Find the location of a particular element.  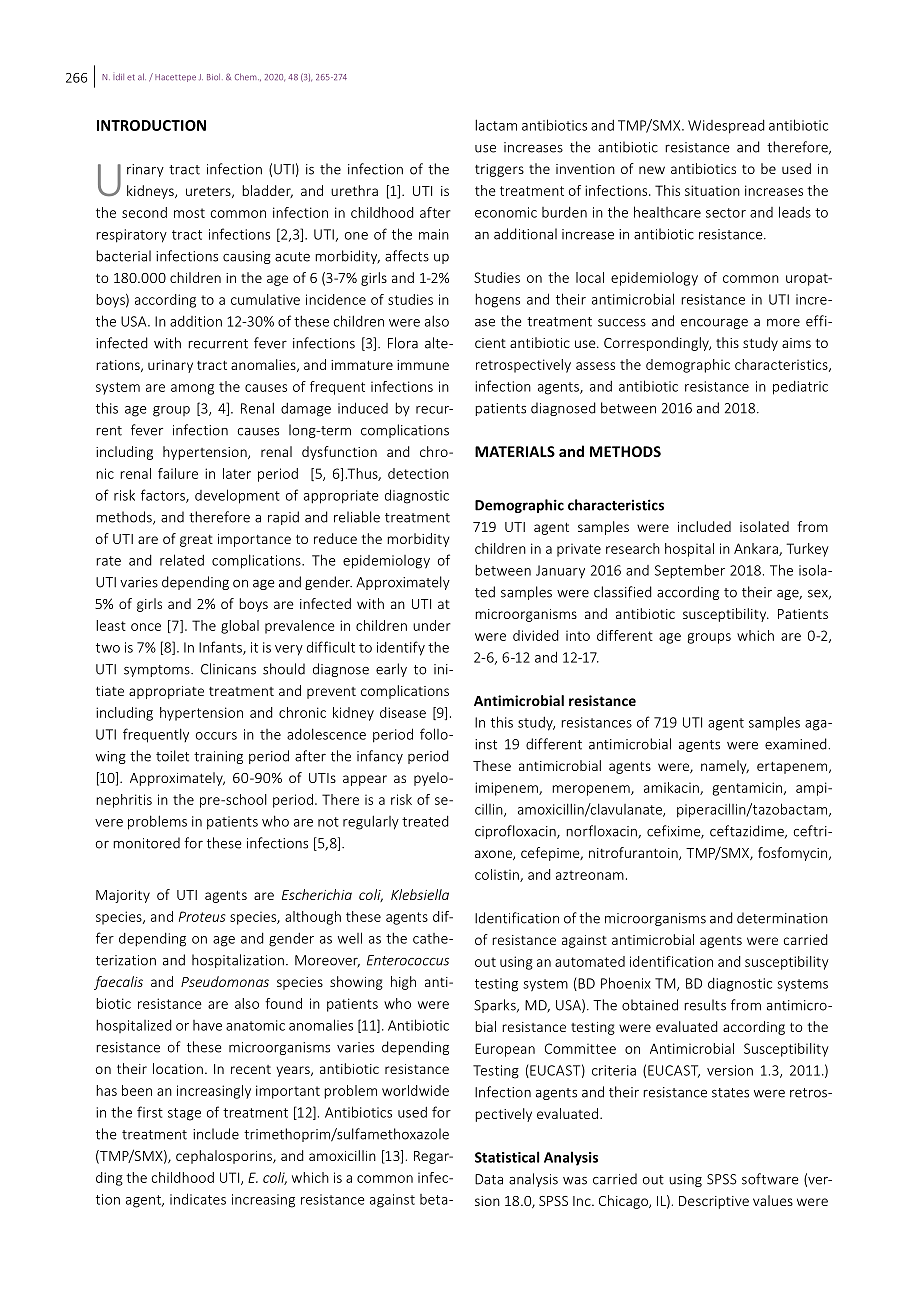

under is located at coordinates (432, 625).
